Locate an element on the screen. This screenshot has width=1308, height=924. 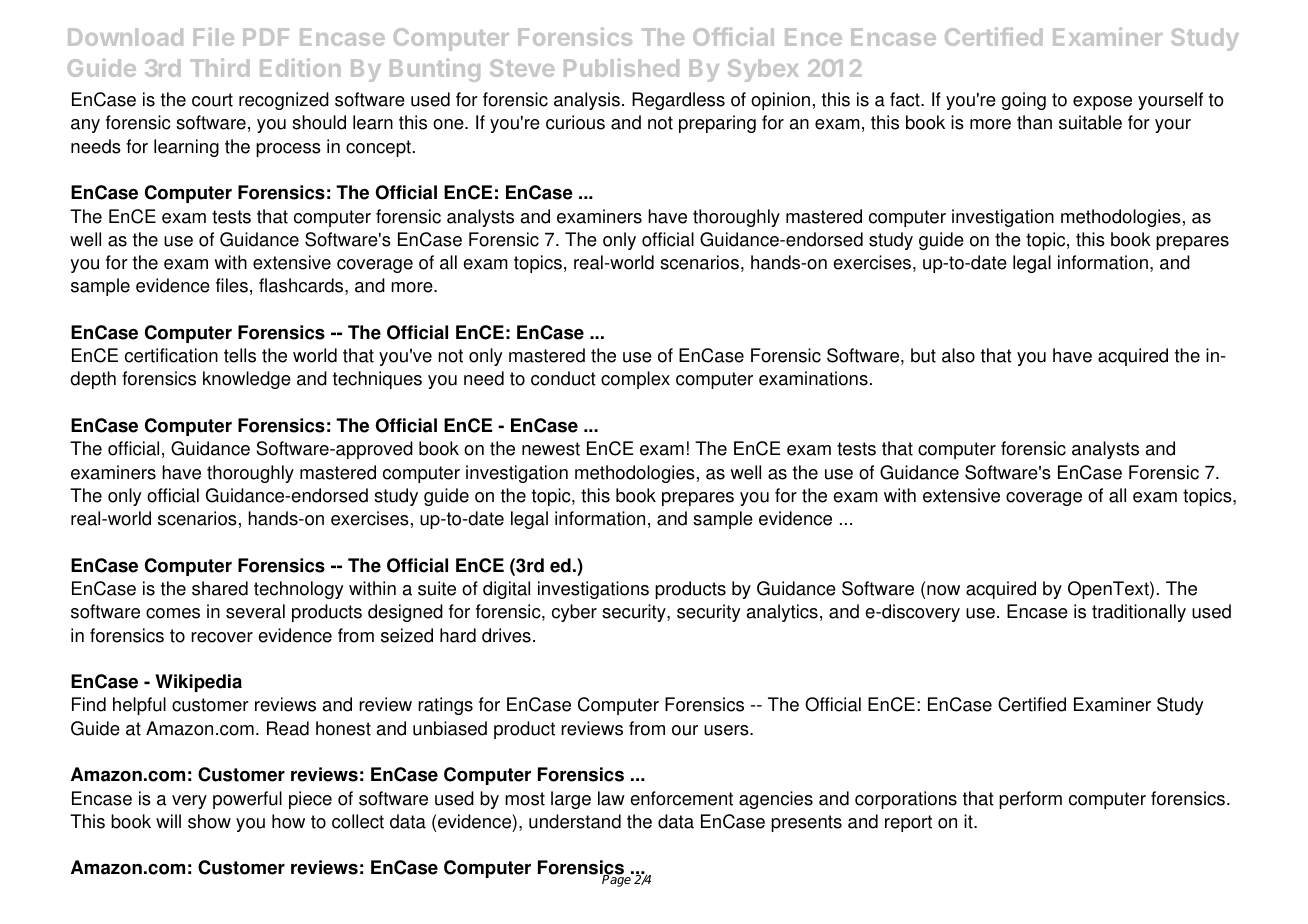
powerful is located at coordinates (247, 800).
